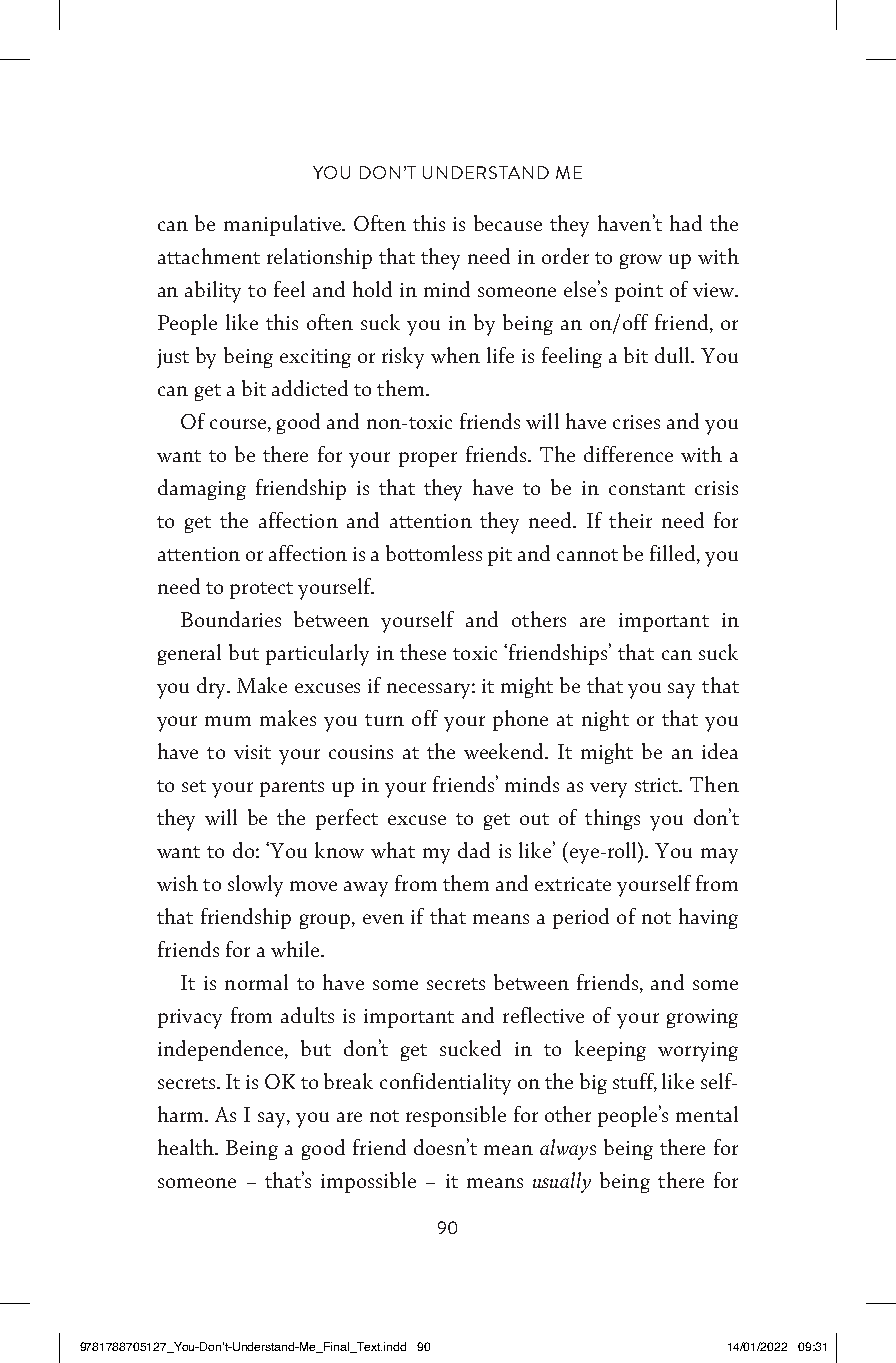 This page has height=1363, width=896. What do you see at coordinates (261, 590) in the page?
I see `protect` at bounding box center [261, 590].
